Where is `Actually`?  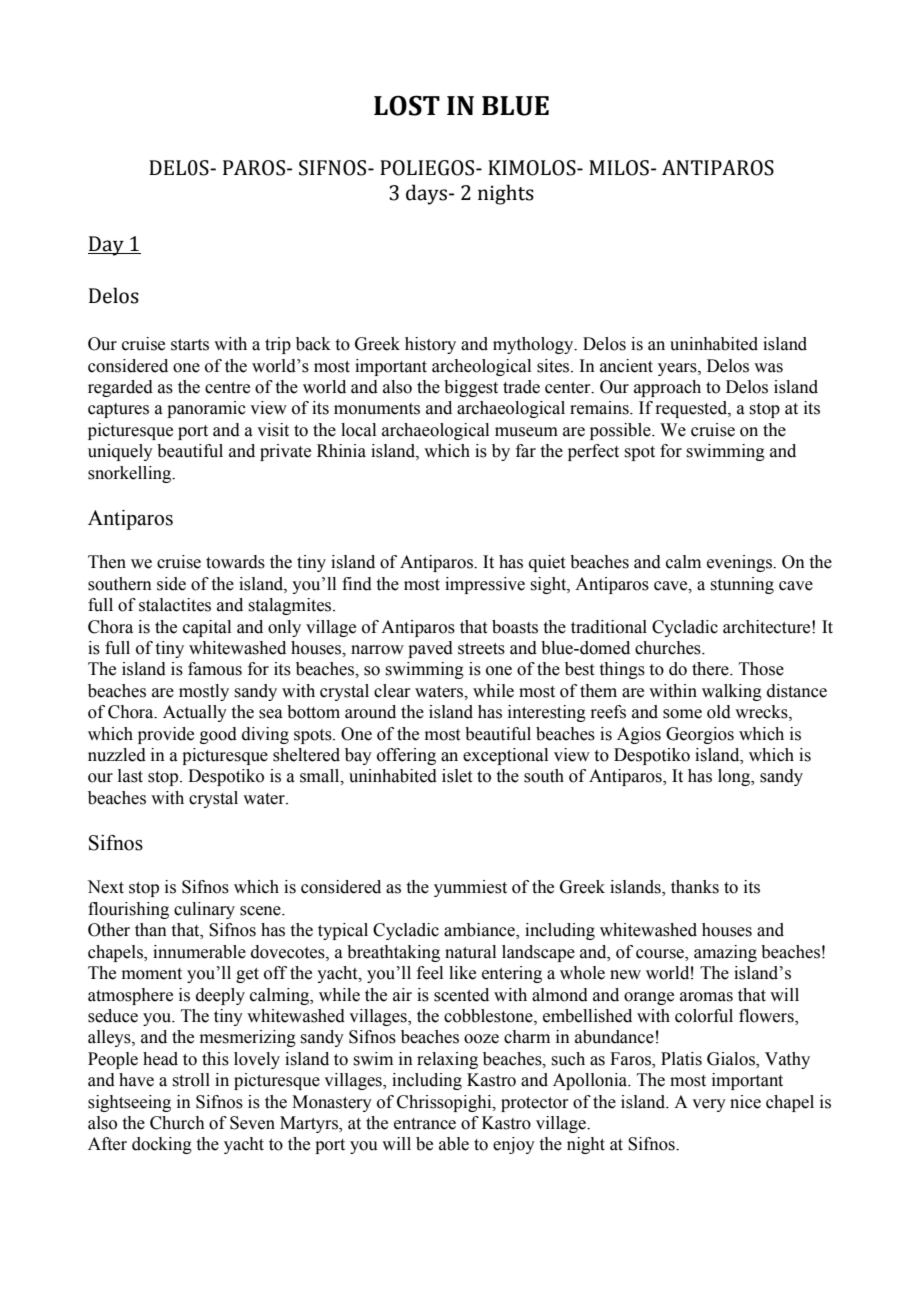 Actually is located at coordinates (195, 713).
